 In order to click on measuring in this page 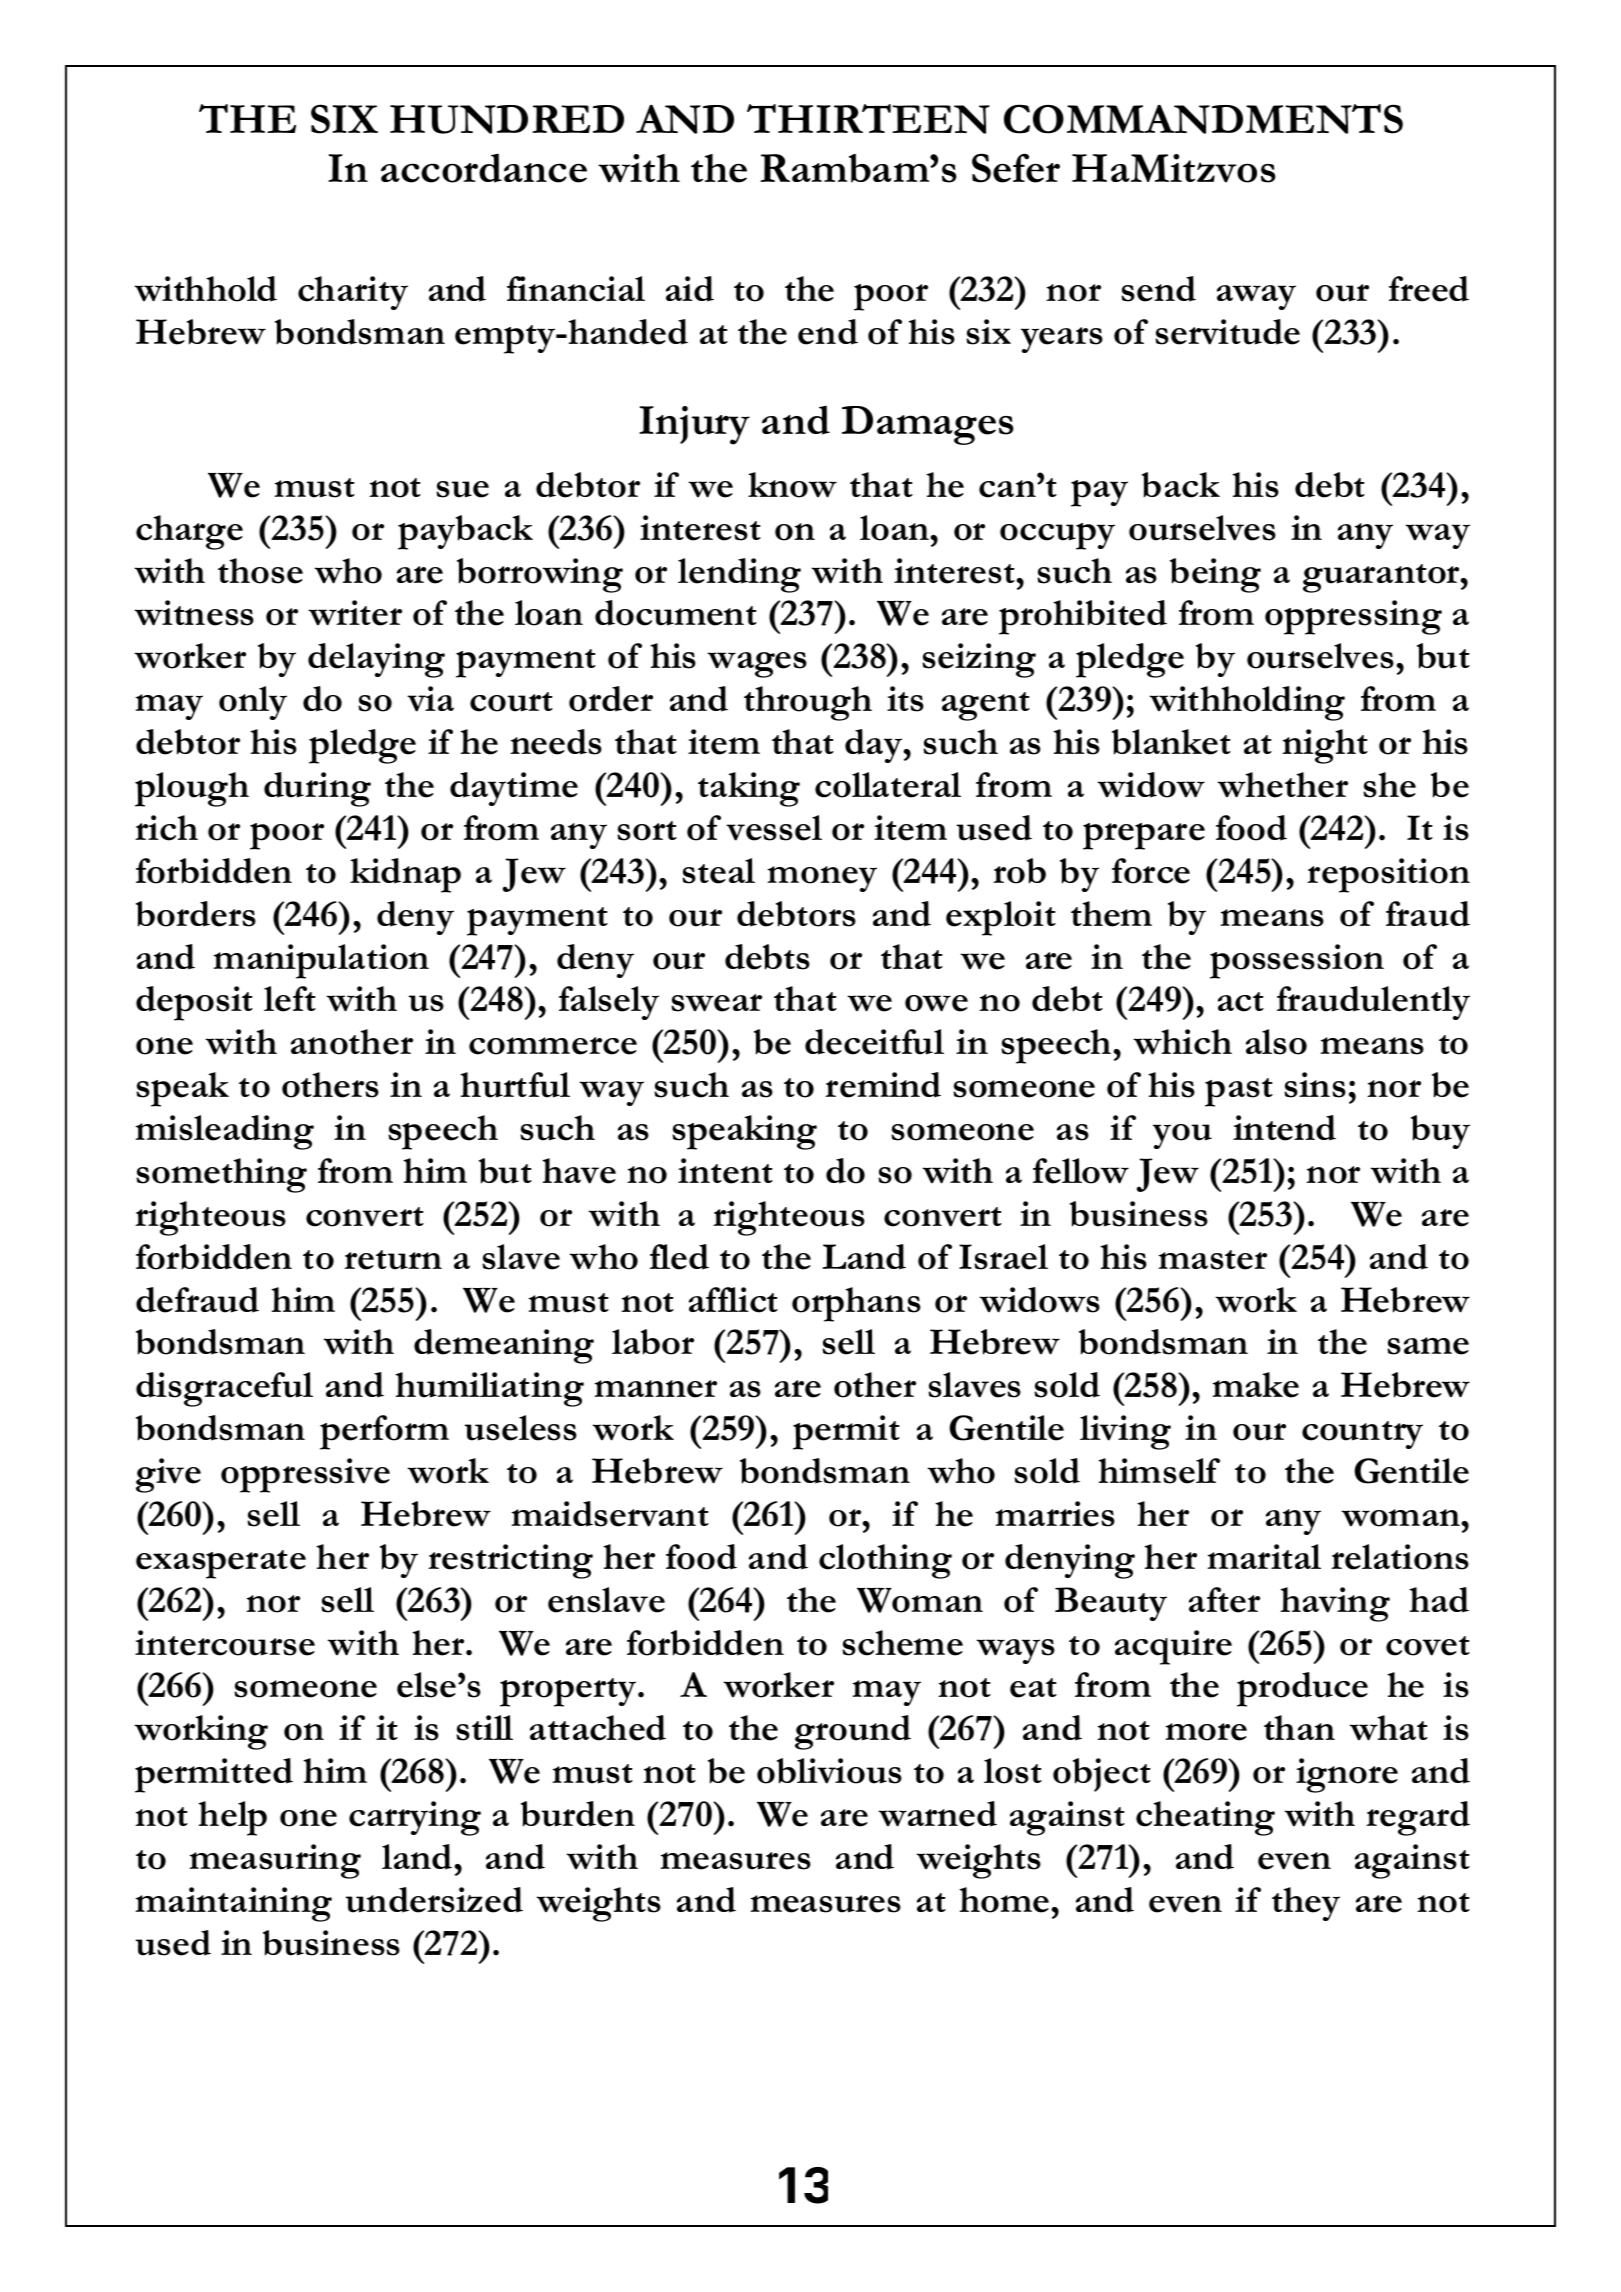, I will do `click(275, 1861)`.
